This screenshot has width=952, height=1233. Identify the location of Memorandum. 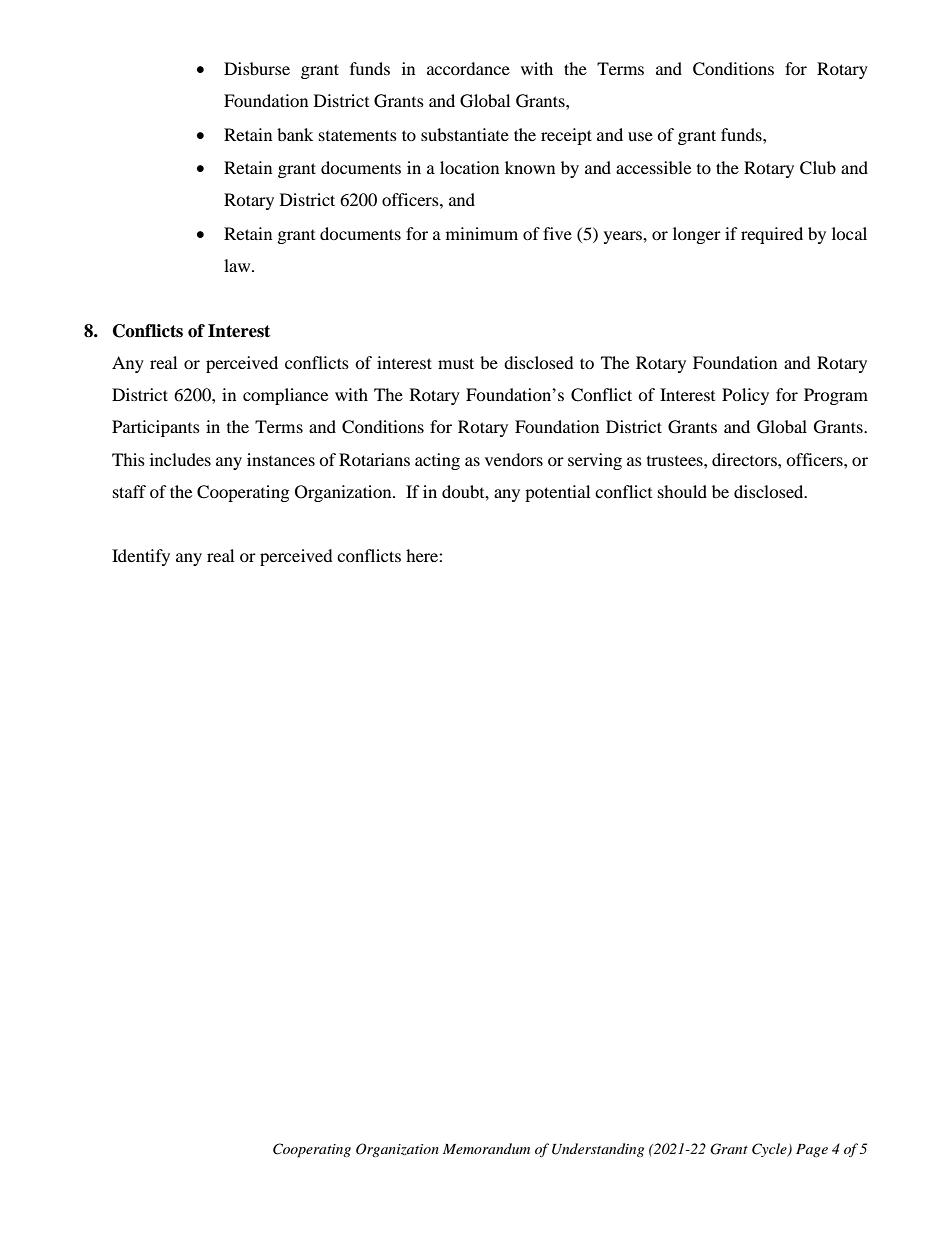
(486, 1148).
